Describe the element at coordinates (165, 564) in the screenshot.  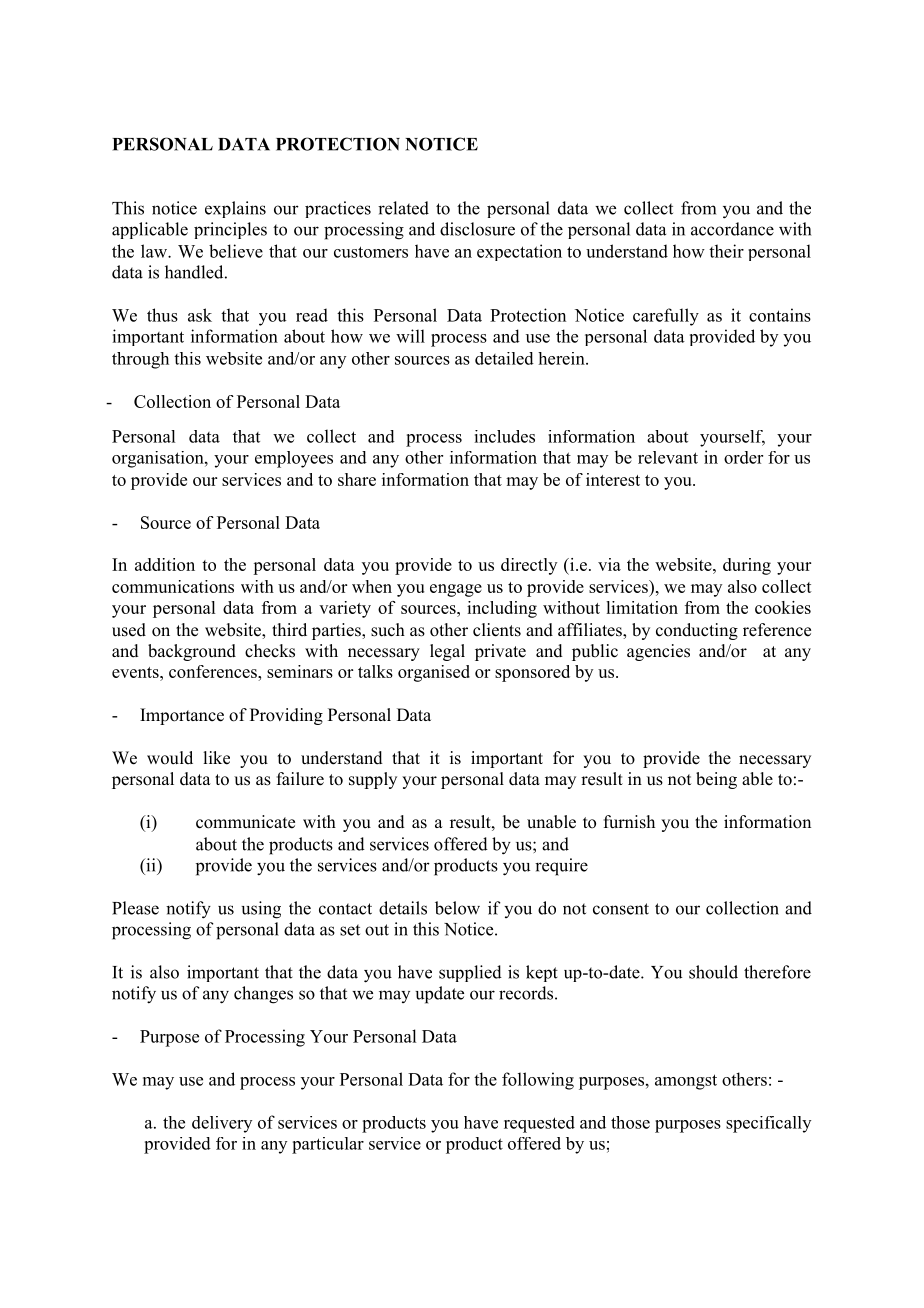
I see `addition` at that location.
